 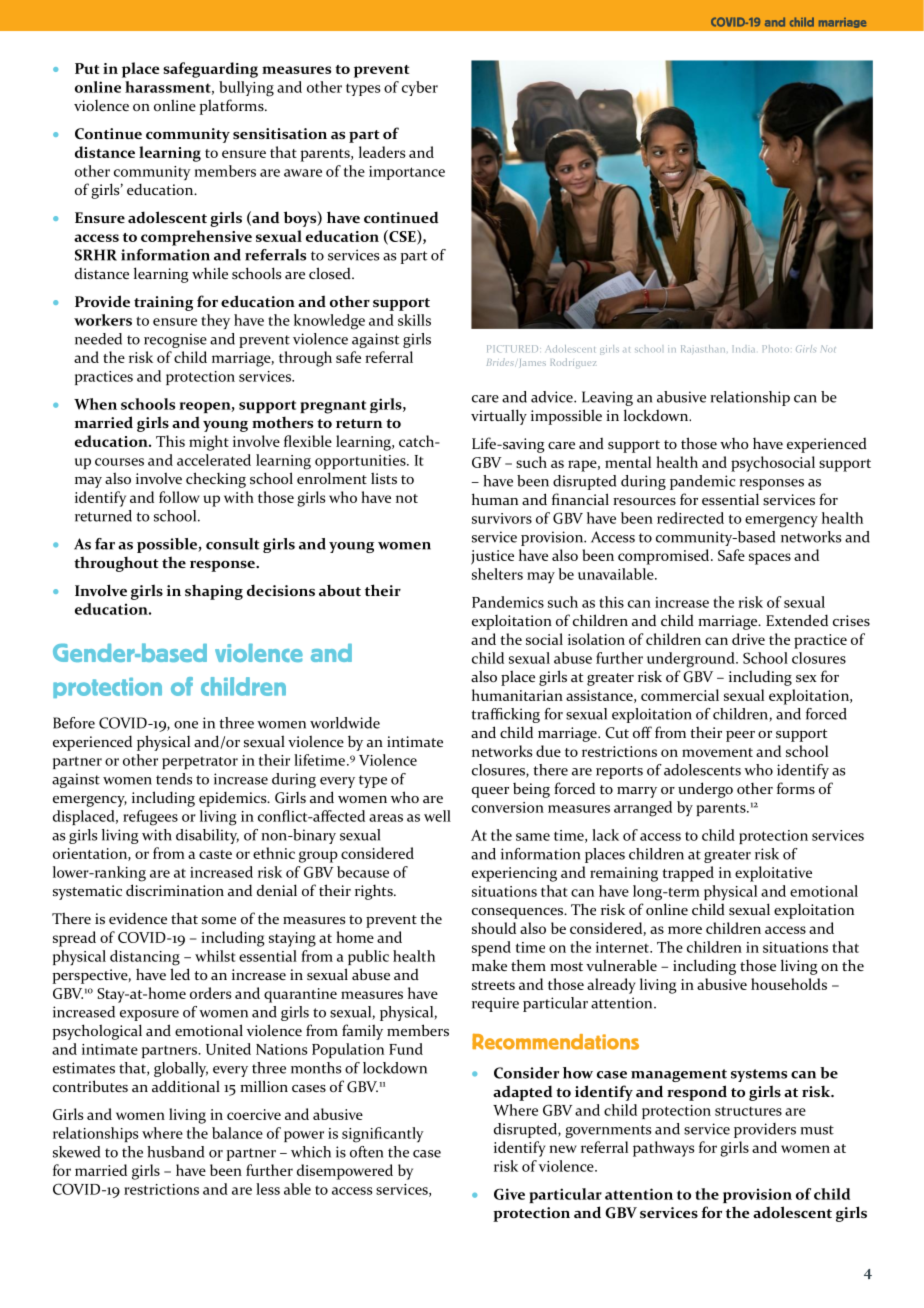 I want to click on shaping, so click(x=214, y=592).
